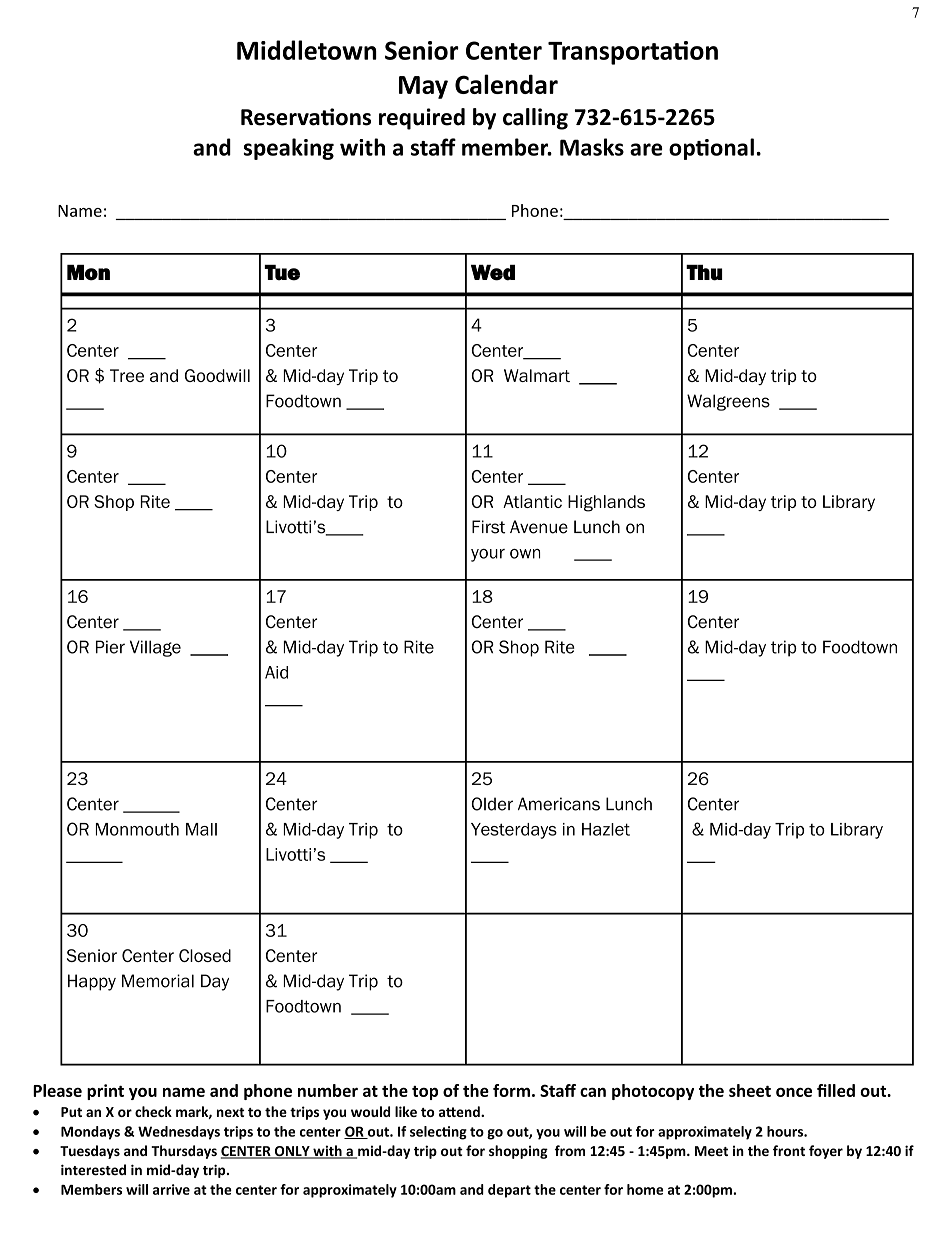 Image resolution: width=952 pixels, height=1233 pixels. Describe the element at coordinates (423, 87) in the screenshot. I see `May` at that location.
